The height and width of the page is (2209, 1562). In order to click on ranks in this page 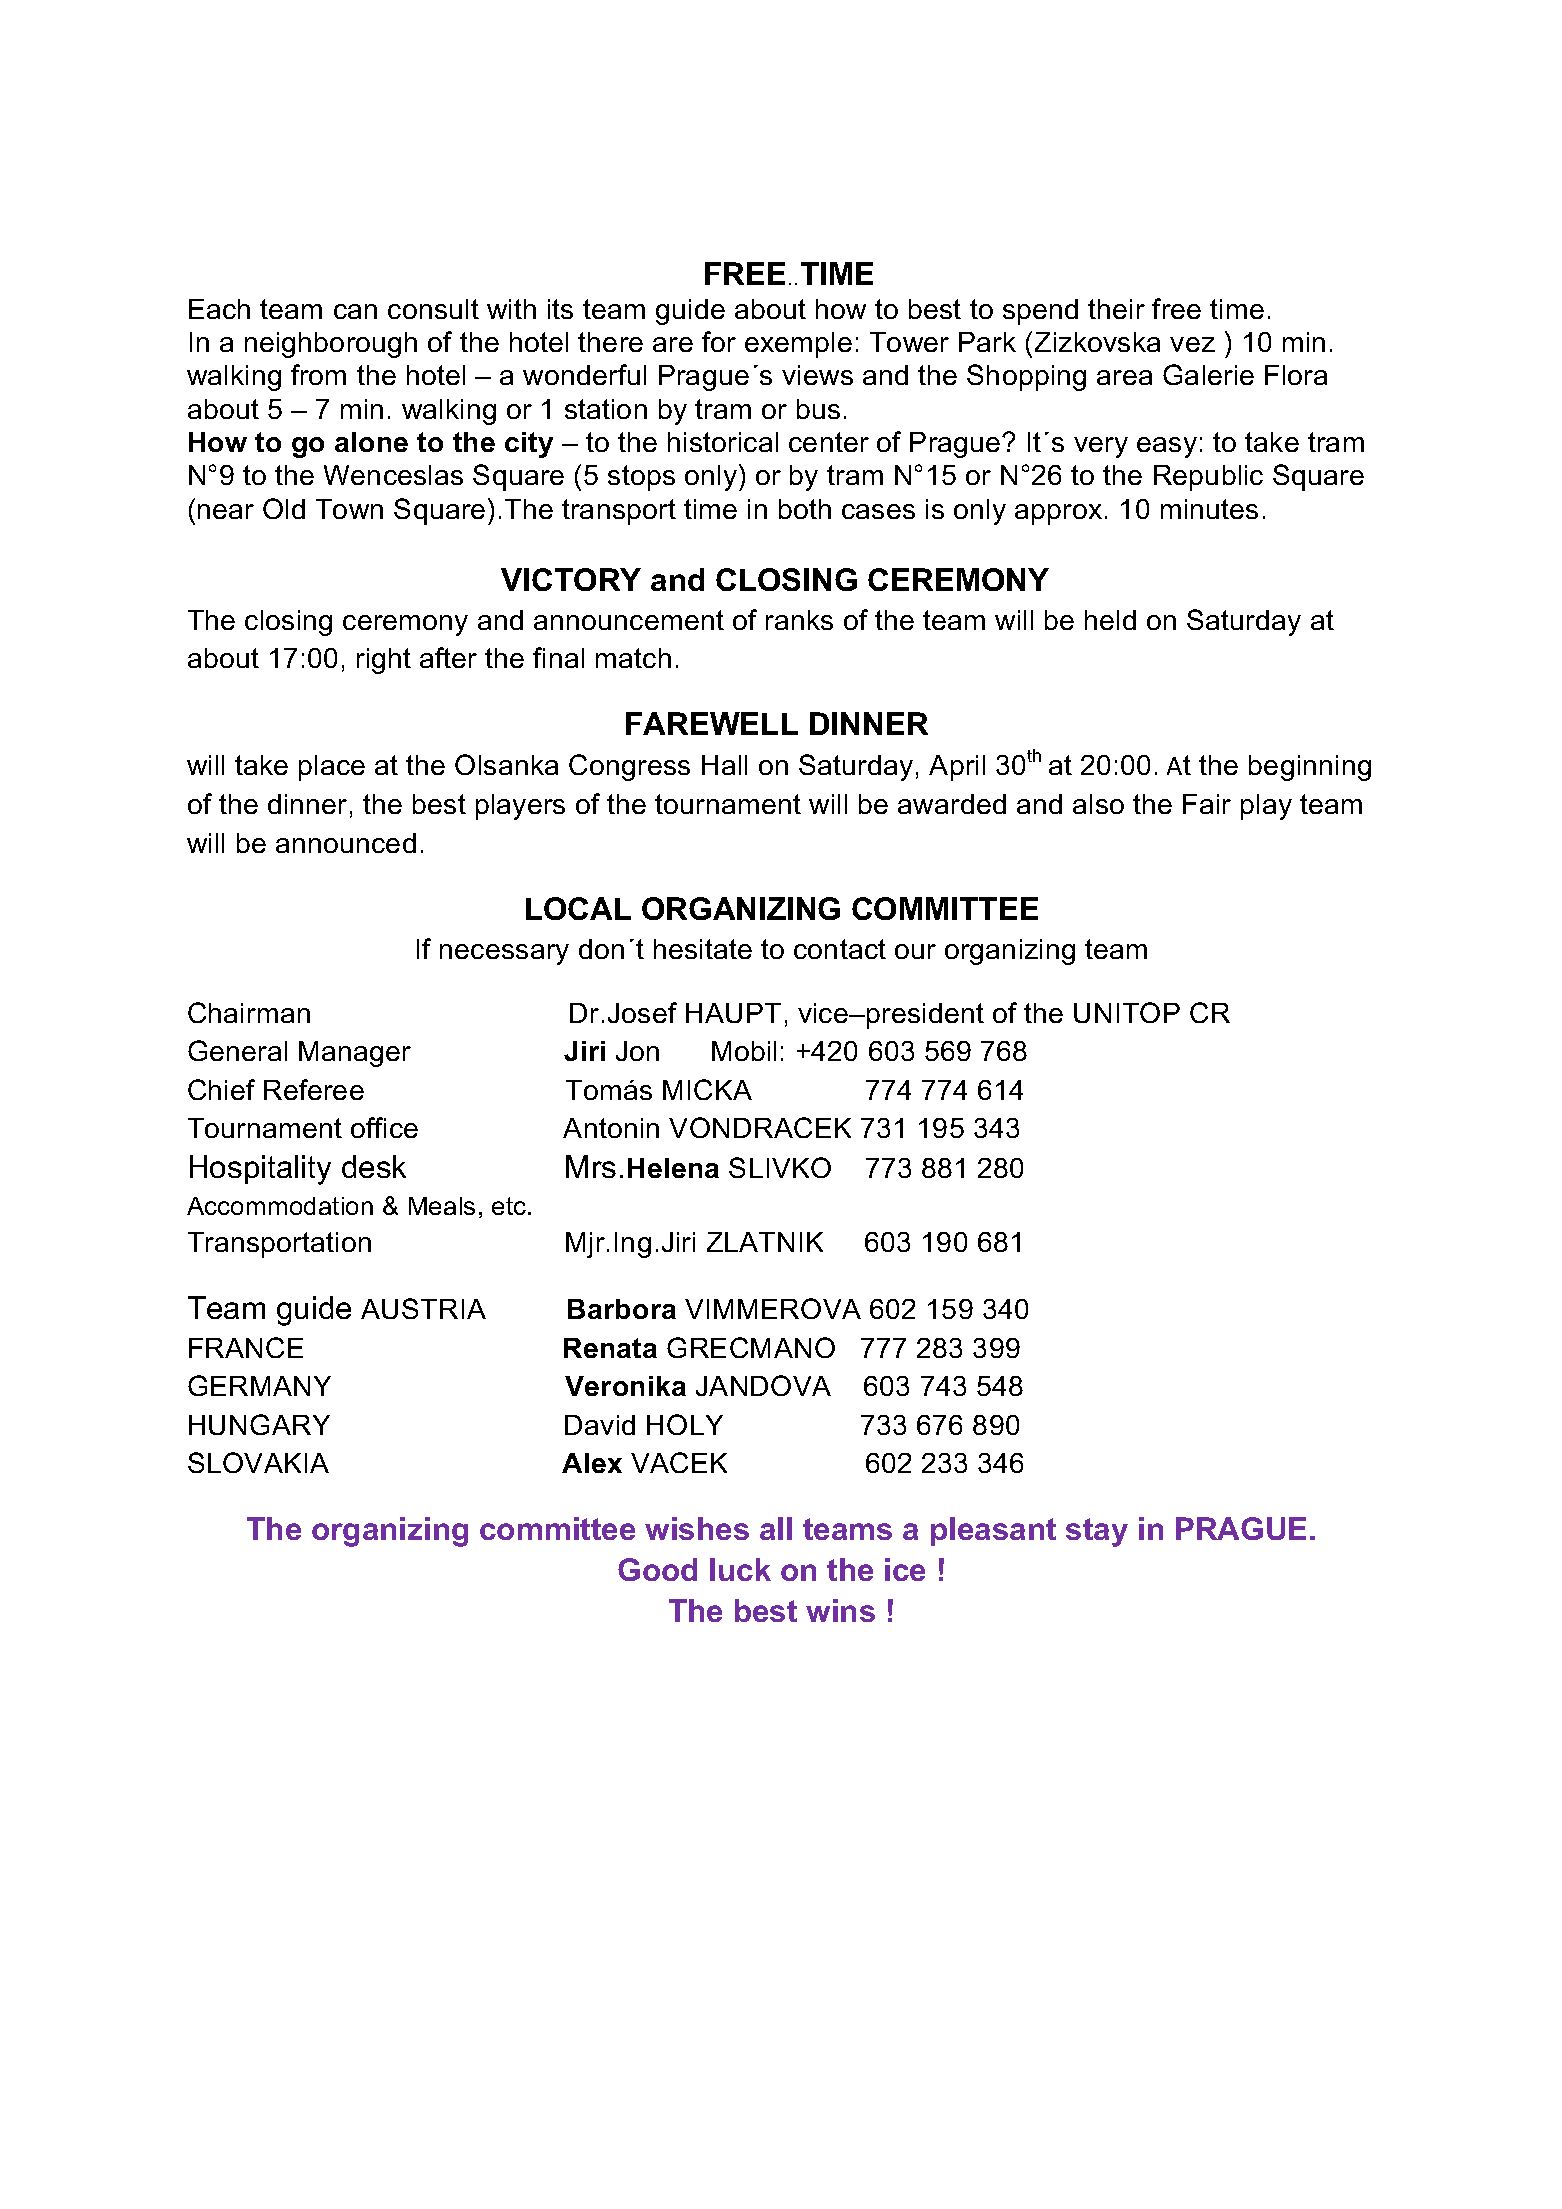, I will do `click(799, 620)`.
